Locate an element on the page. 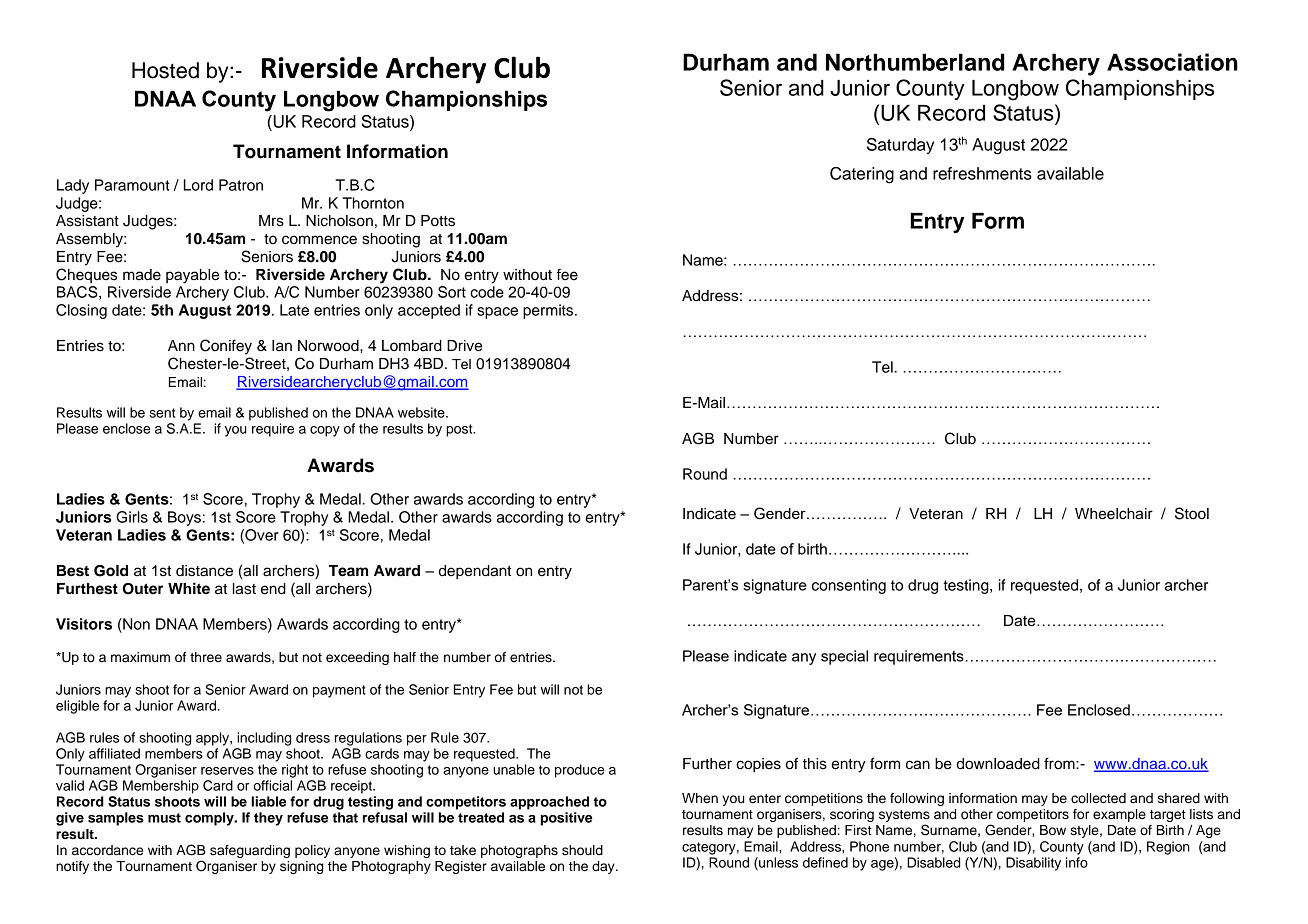  should is located at coordinates (582, 850).
